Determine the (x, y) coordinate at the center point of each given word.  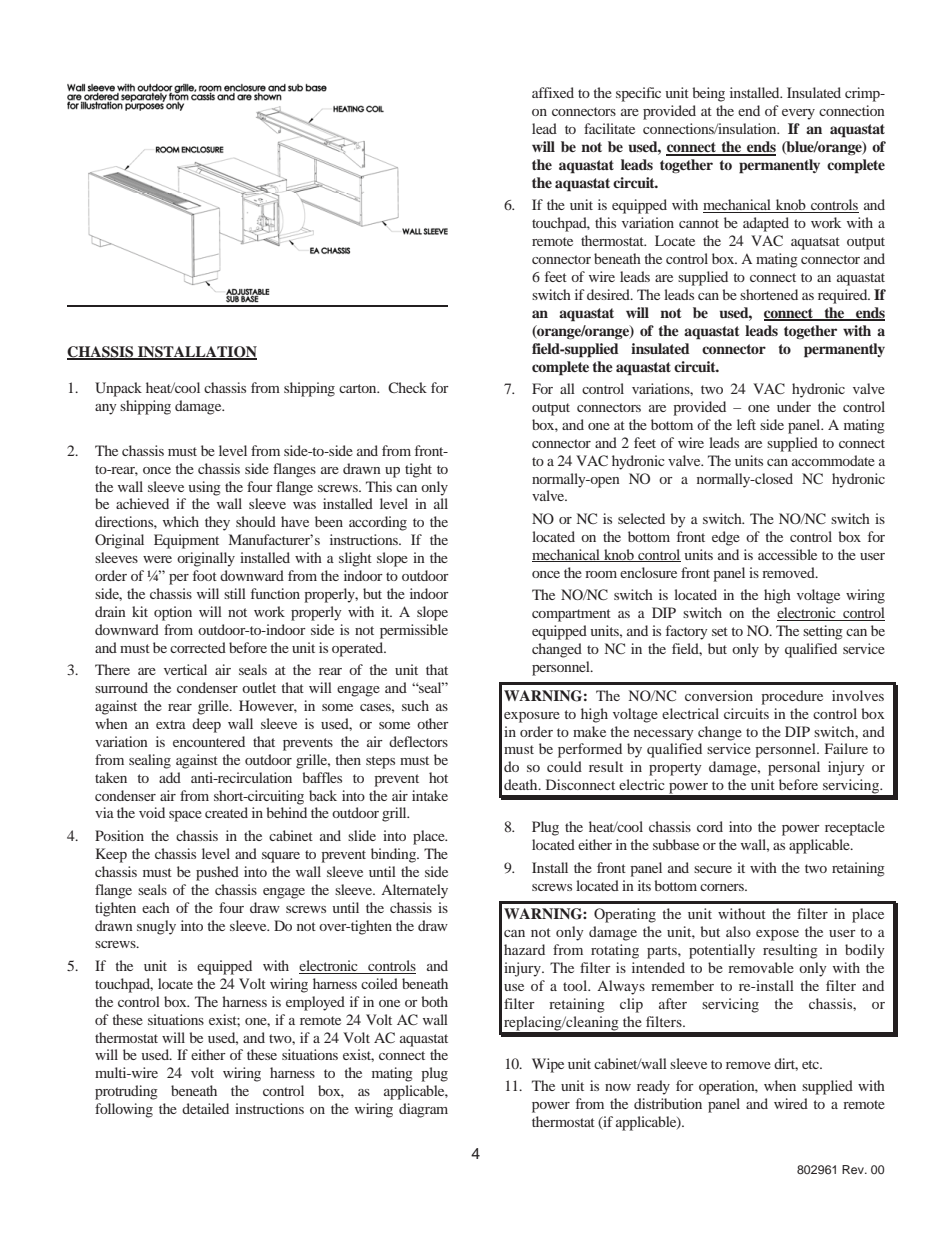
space (185, 816)
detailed (205, 1108)
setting (823, 632)
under (794, 406)
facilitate (609, 128)
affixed (553, 92)
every (798, 114)
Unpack (118, 389)
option (173, 613)
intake (430, 795)
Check (407, 387)
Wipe (548, 1065)
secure (713, 869)
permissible (414, 631)
